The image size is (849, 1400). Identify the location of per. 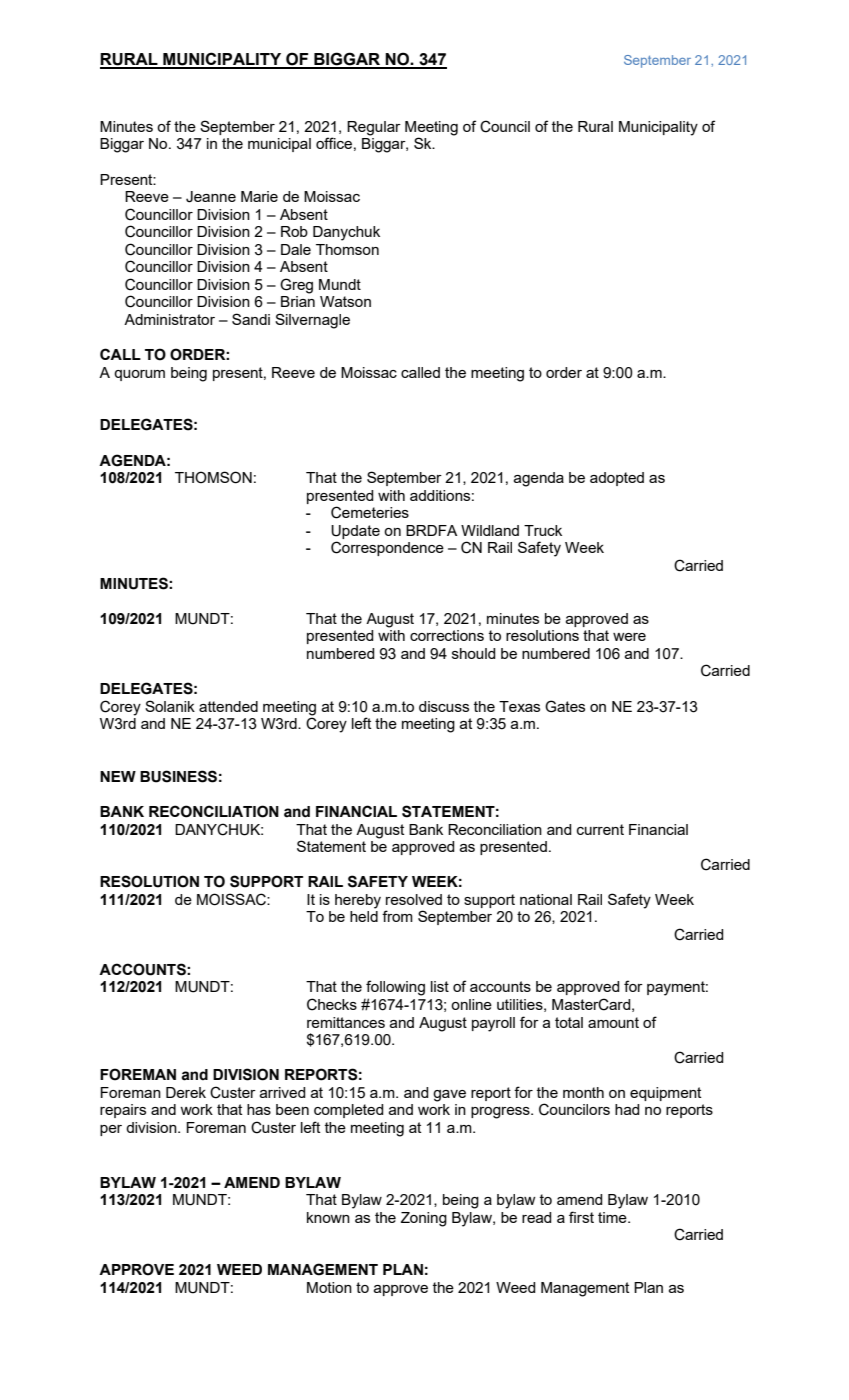
(111, 1130).
